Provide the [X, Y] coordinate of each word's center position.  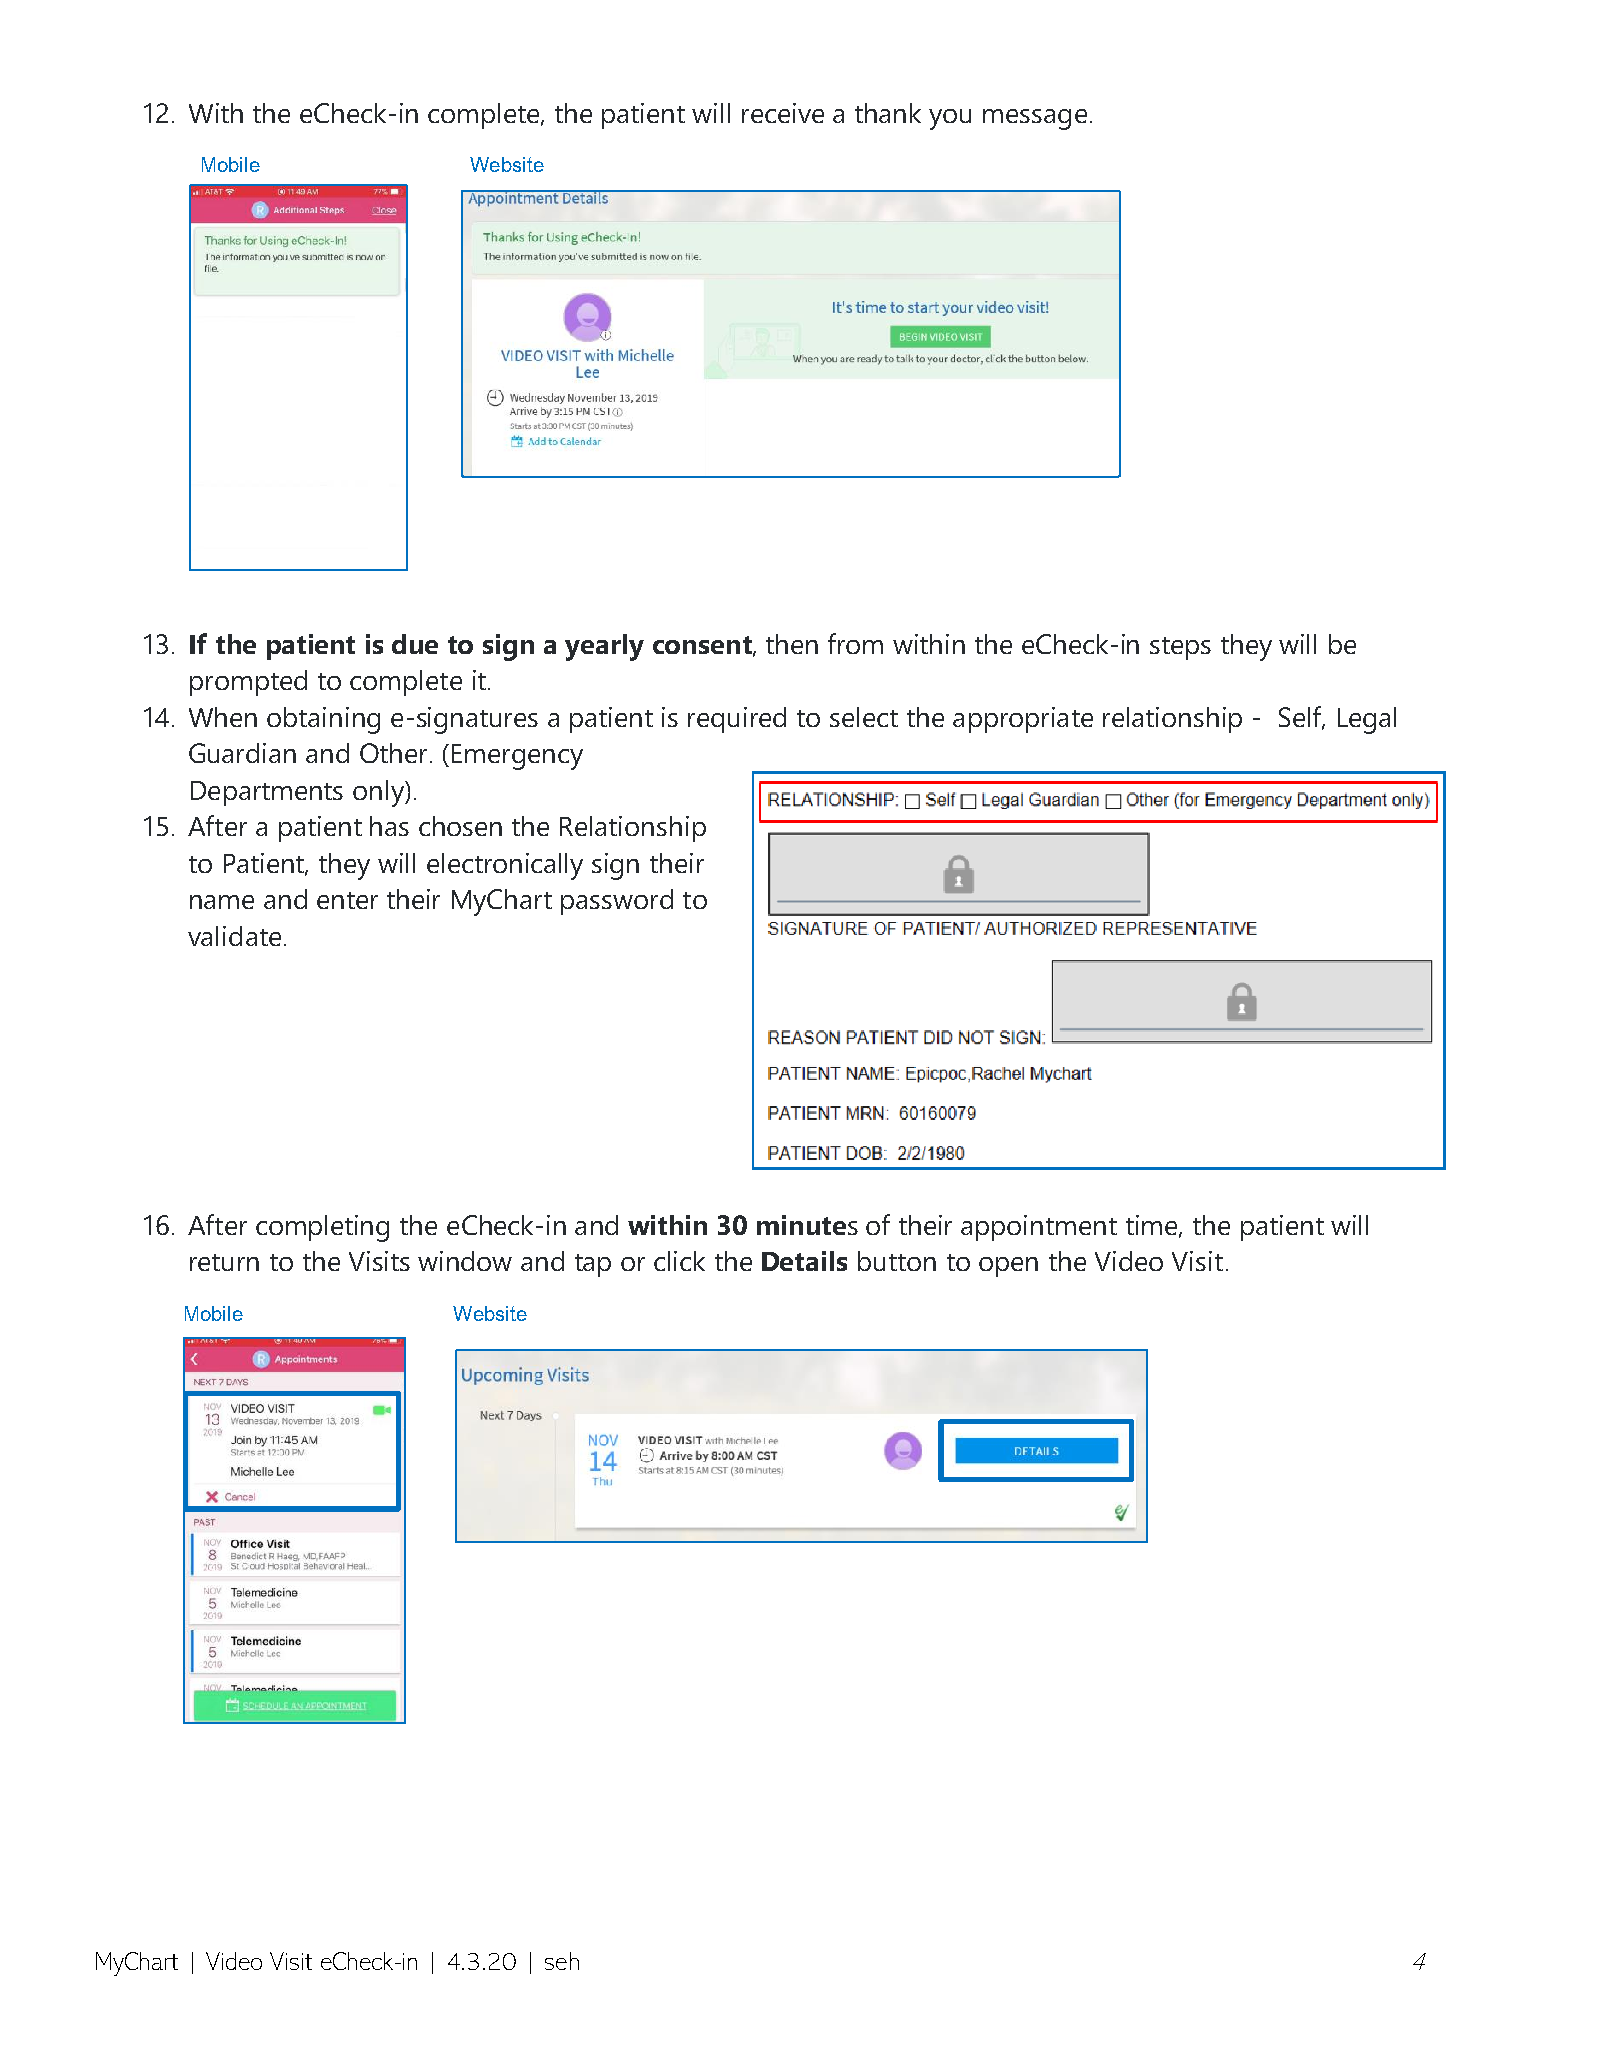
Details [804, 1261]
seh [562, 1961]
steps [1180, 648]
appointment [1039, 1228]
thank [888, 113]
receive [783, 113]
